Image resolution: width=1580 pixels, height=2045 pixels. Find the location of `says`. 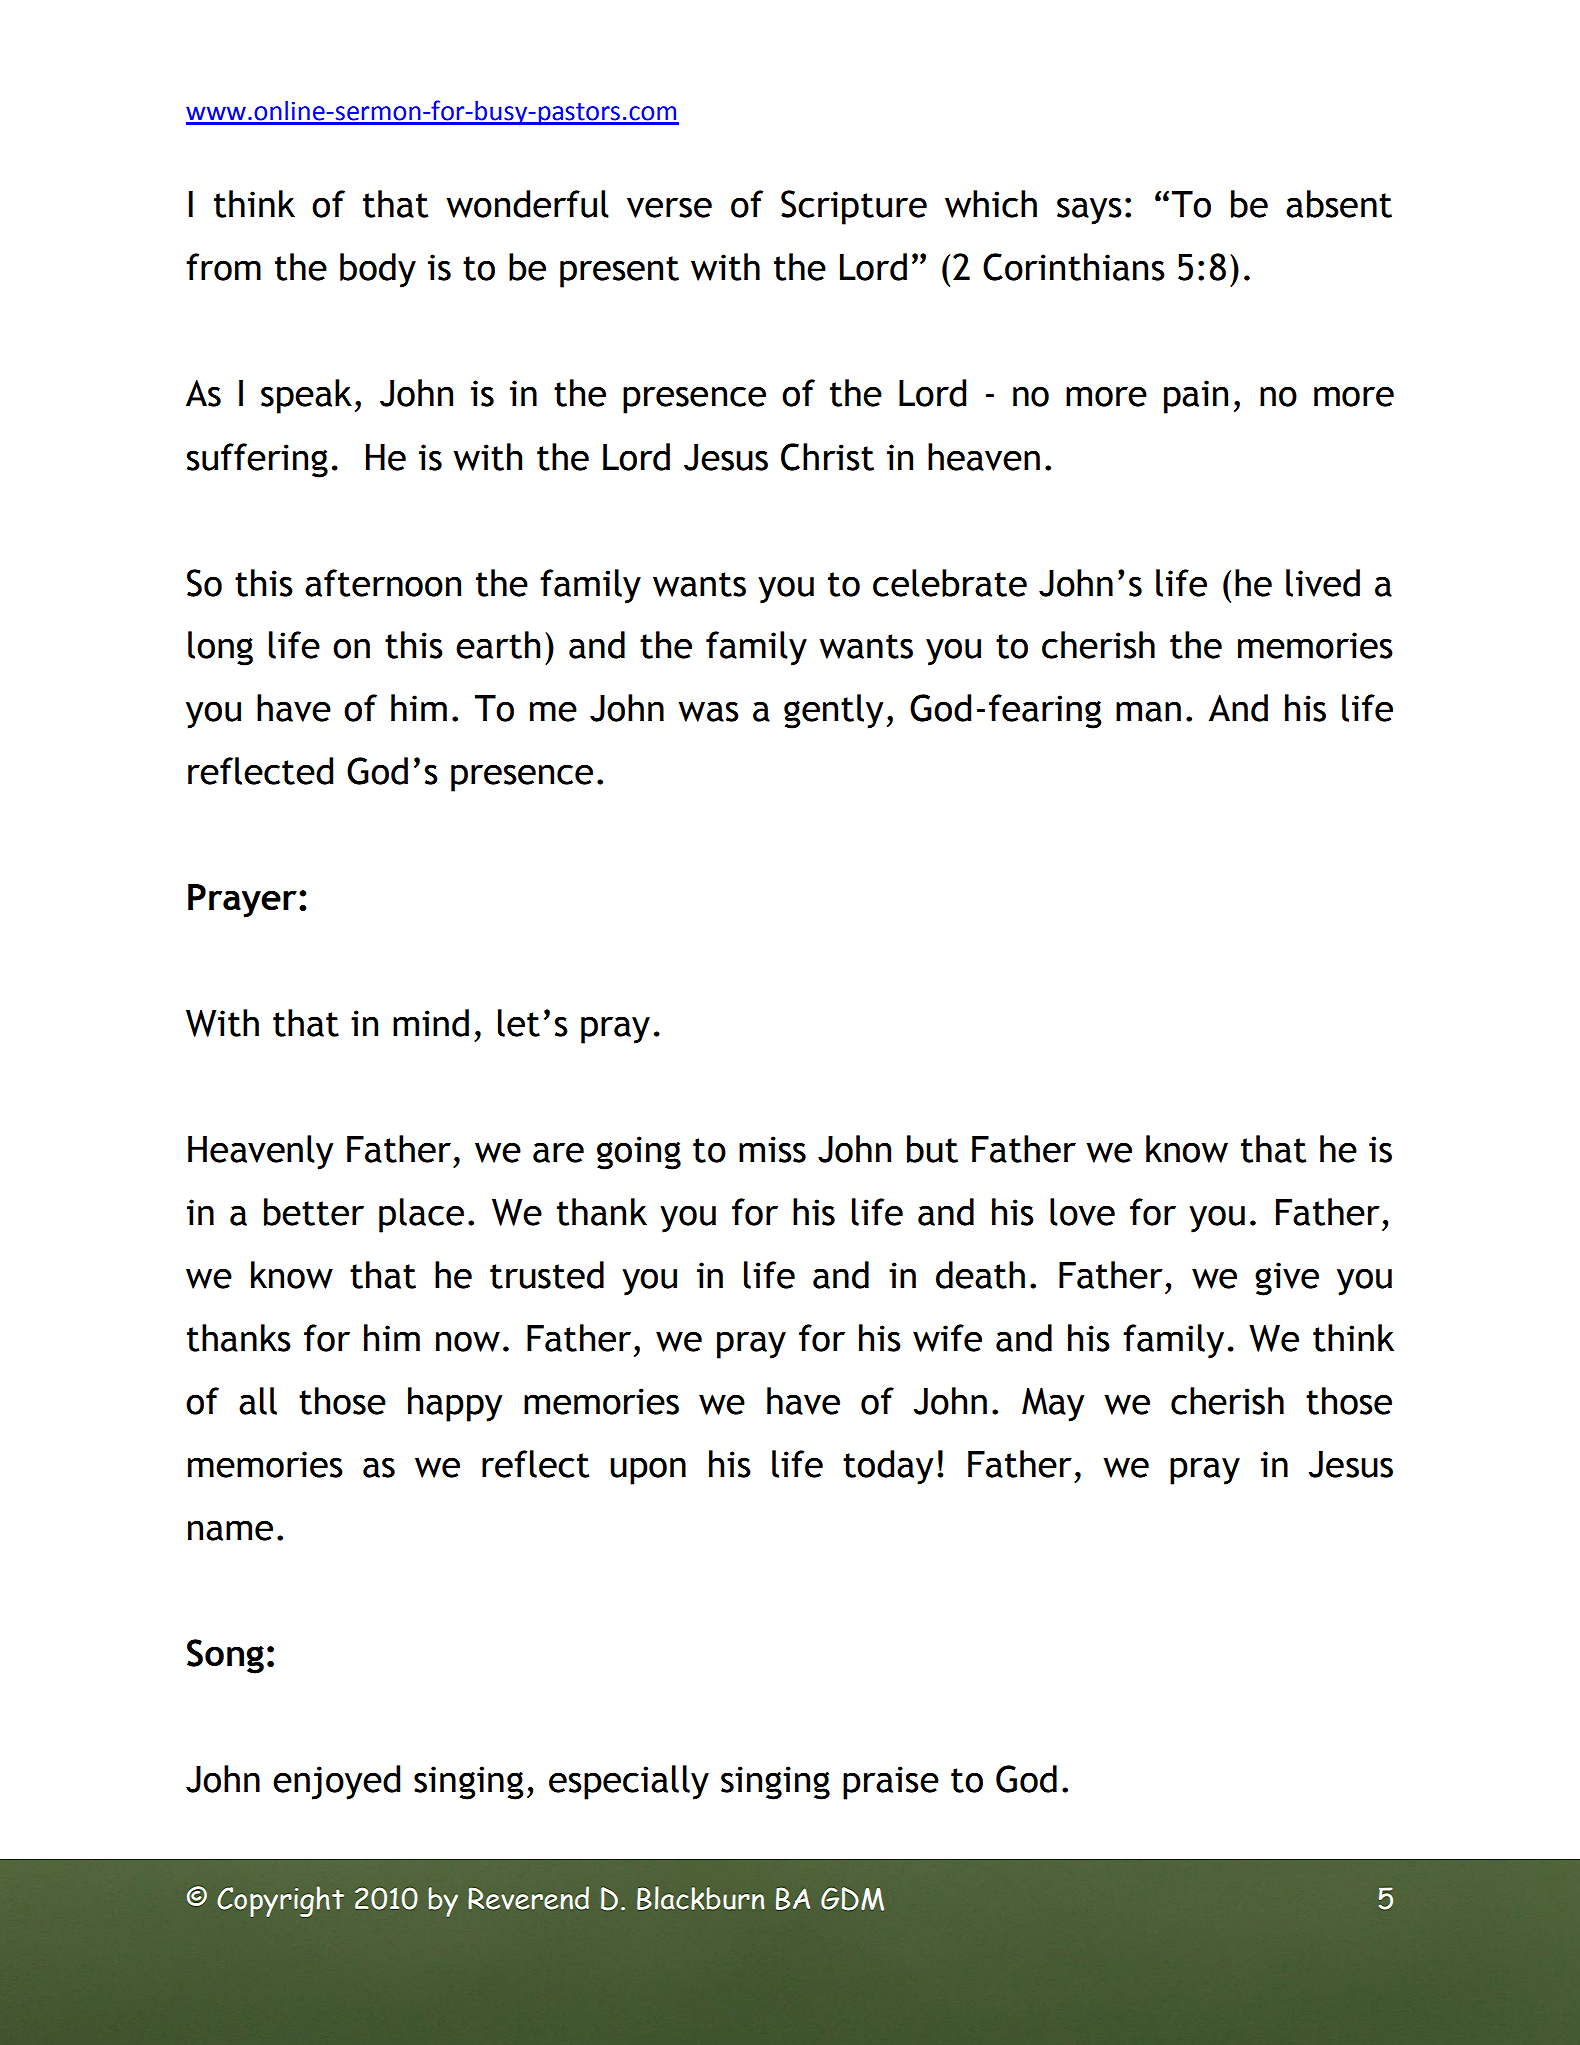

says is located at coordinates (1089, 211).
